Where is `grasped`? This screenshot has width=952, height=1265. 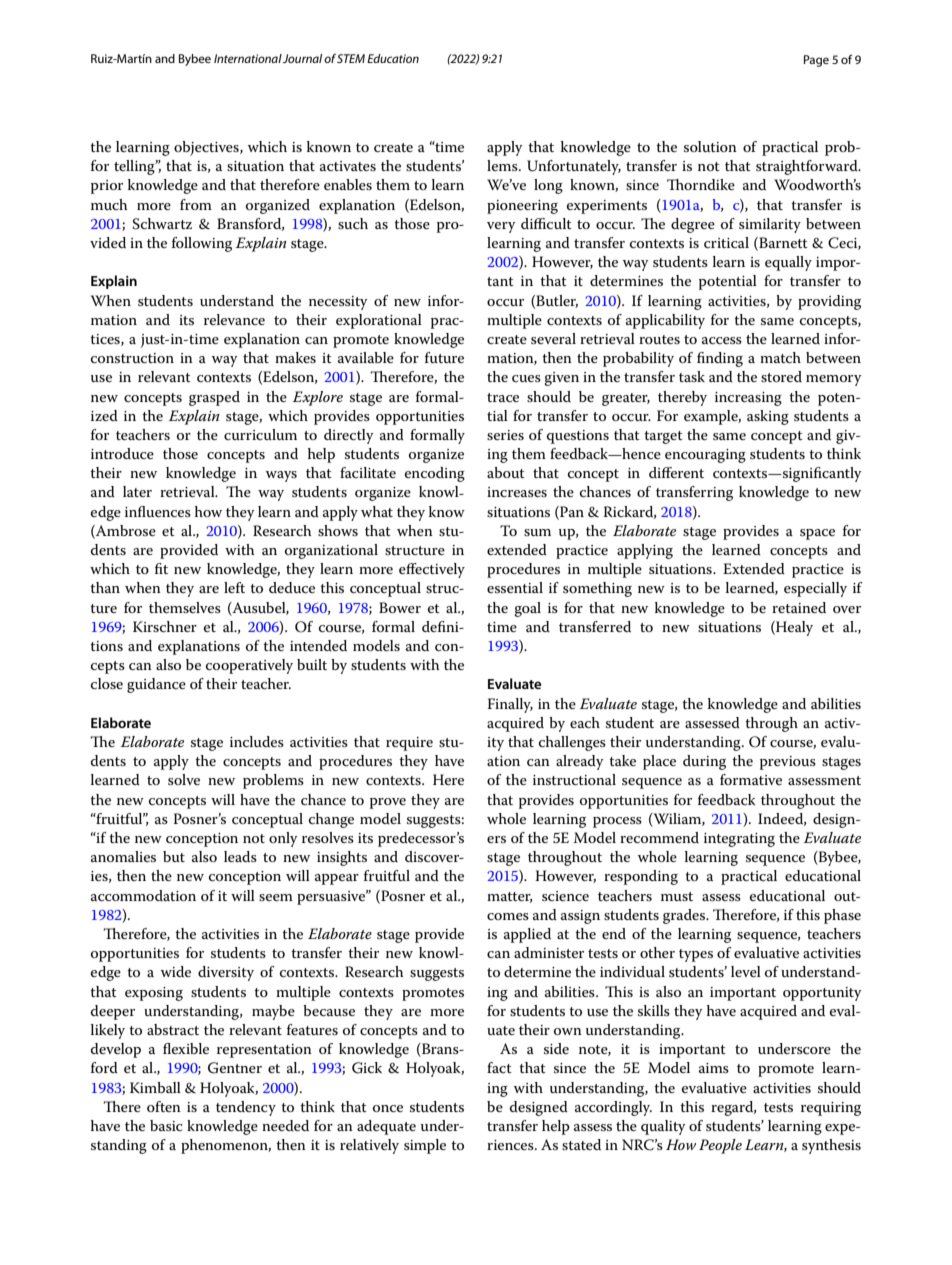
grasped is located at coordinates (214, 398).
